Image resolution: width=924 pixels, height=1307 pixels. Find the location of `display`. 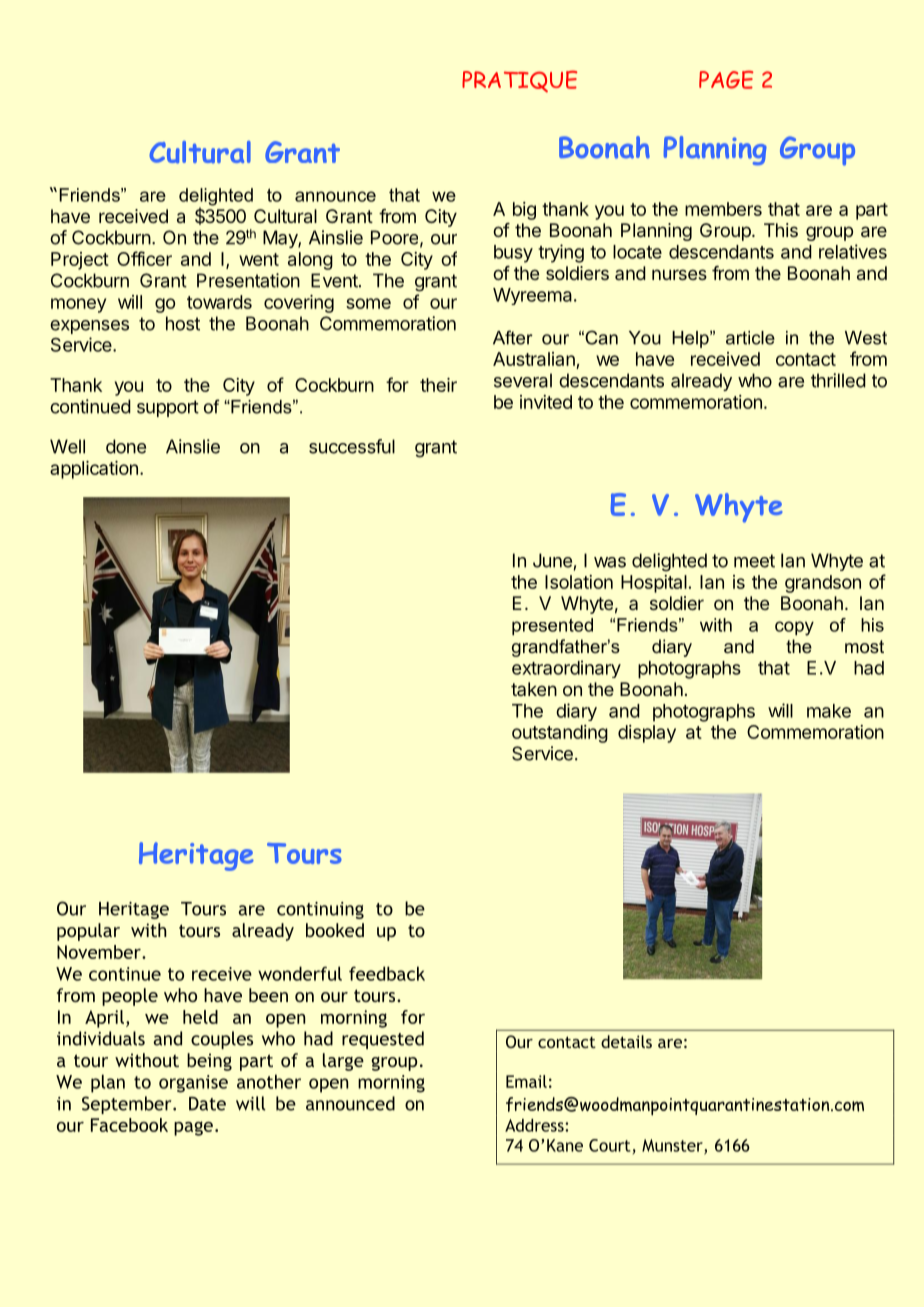

display is located at coordinates (647, 734).
